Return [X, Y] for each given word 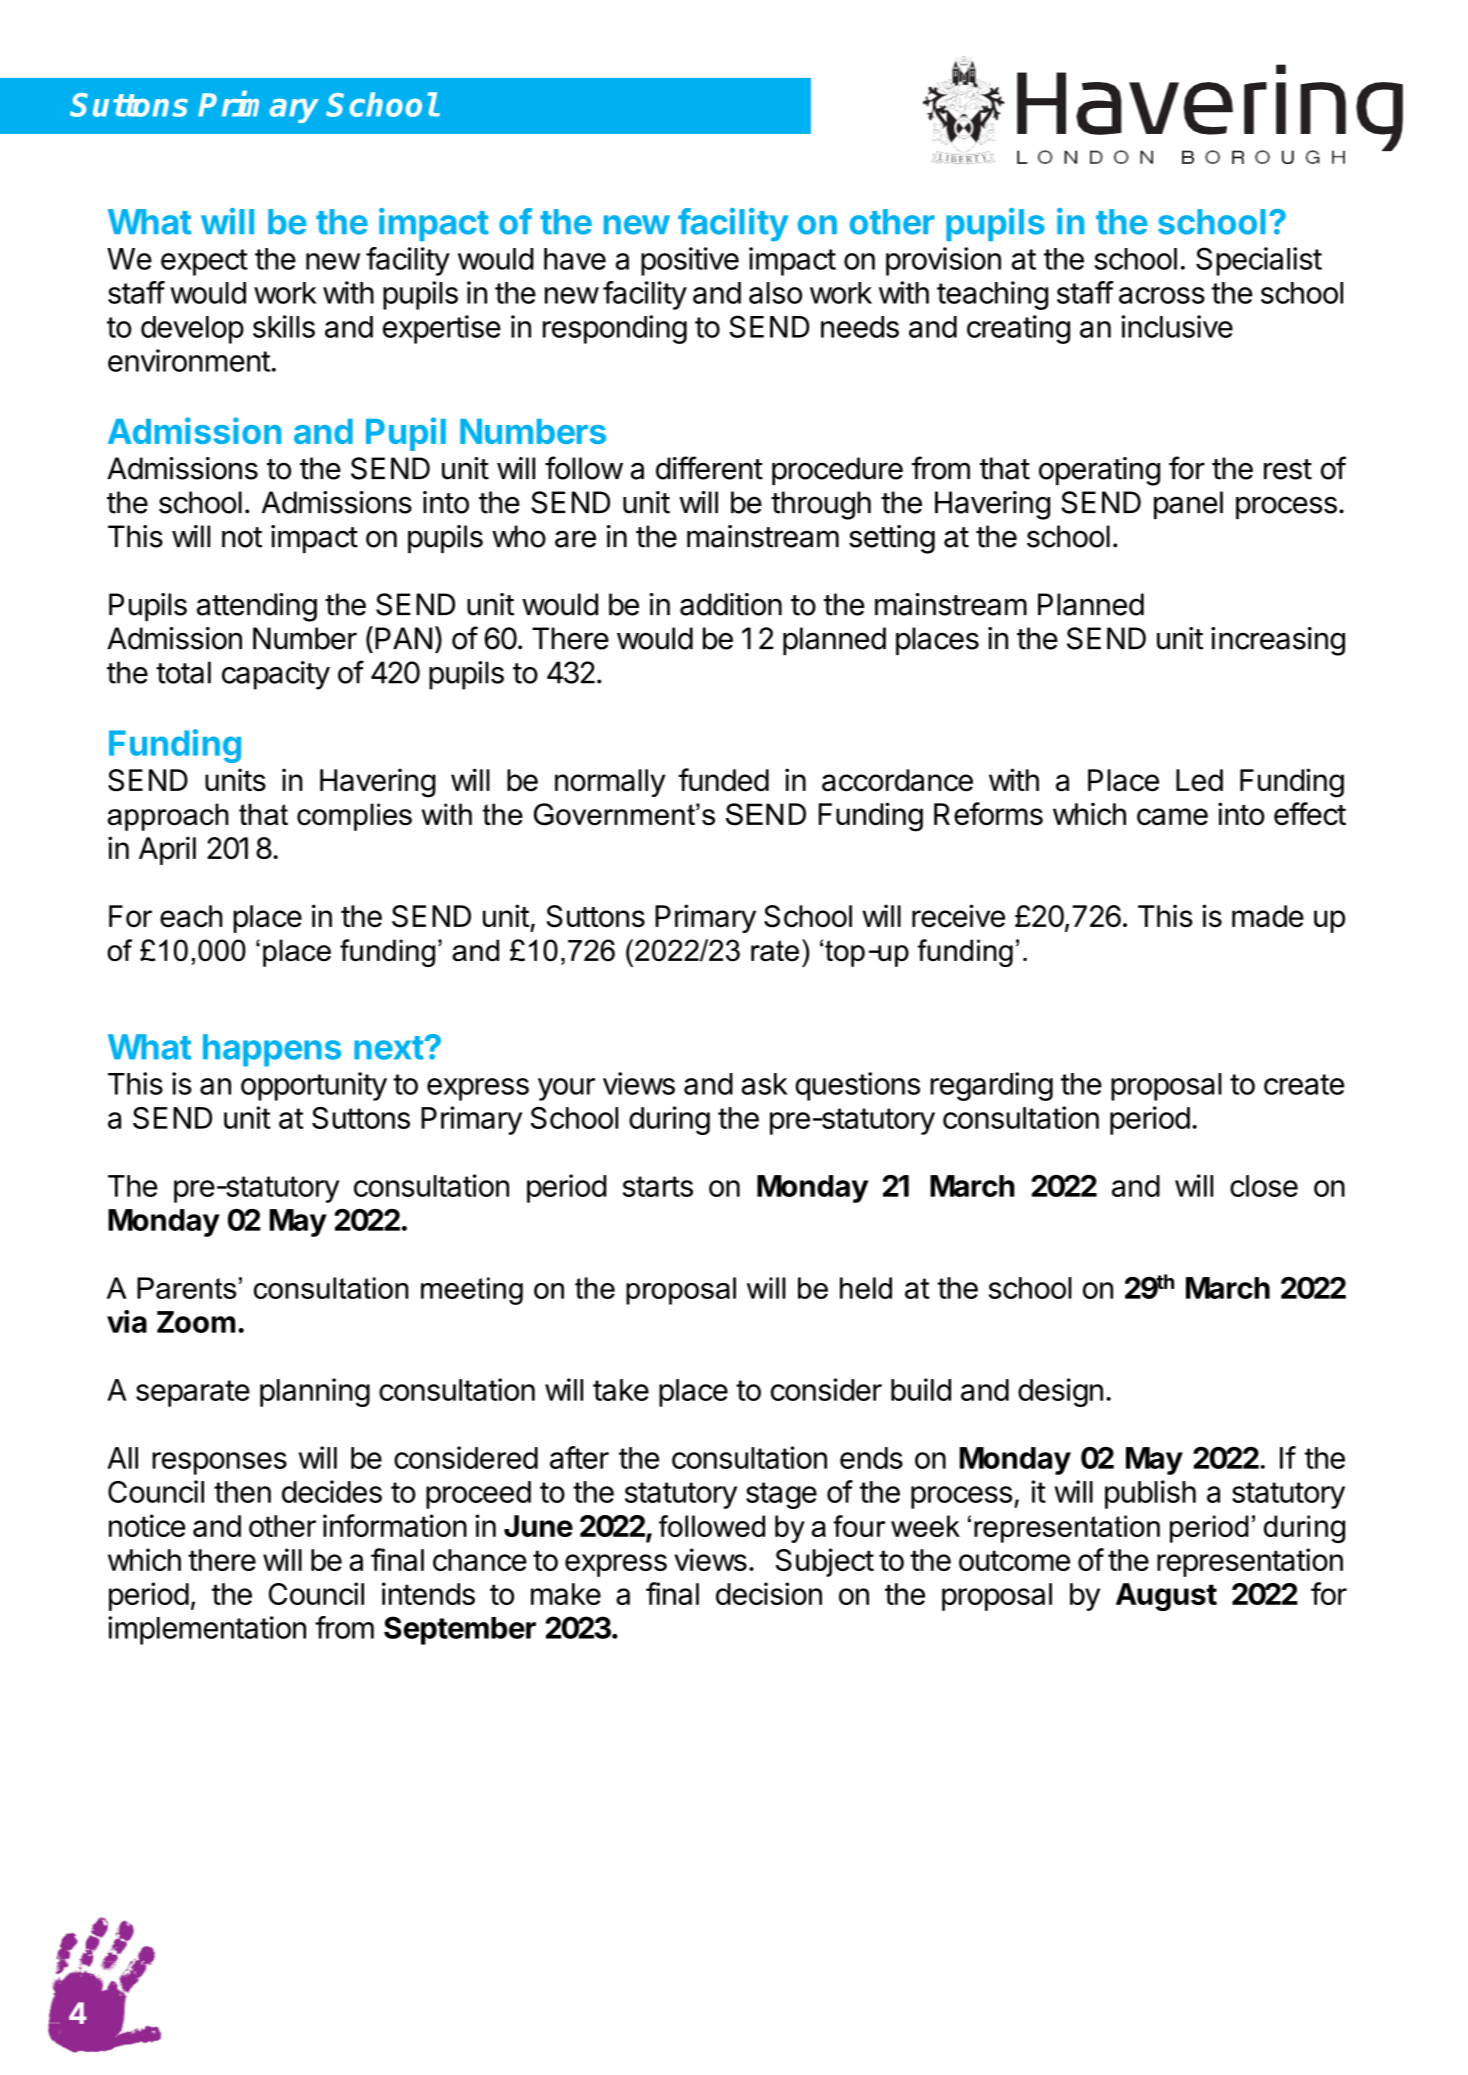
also [775, 293]
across [1162, 295]
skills [284, 326]
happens [272, 1050]
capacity [276, 675]
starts [658, 1186]
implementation [207, 1630]
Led [1199, 780]
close [1264, 1186]
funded [723, 780]
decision [769, 1593]
